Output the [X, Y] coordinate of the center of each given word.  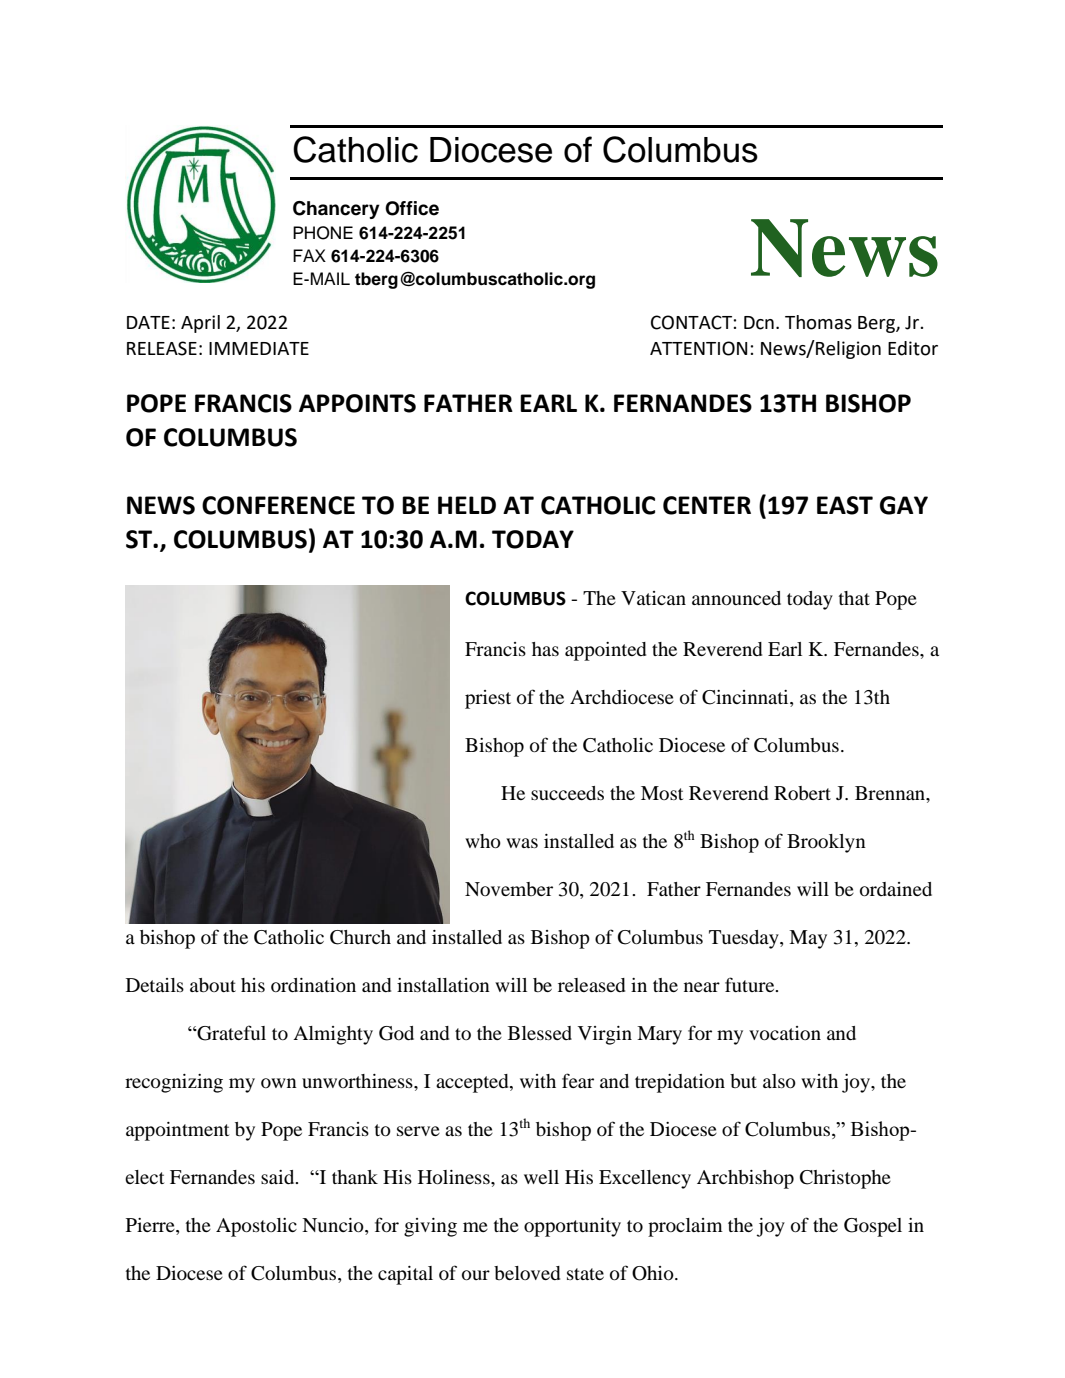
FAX [309, 255]
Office [412, 208]
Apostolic [256, 1227]
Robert [802, 793]
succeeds [567, 793]
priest [488, 699]
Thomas [818, 322]
